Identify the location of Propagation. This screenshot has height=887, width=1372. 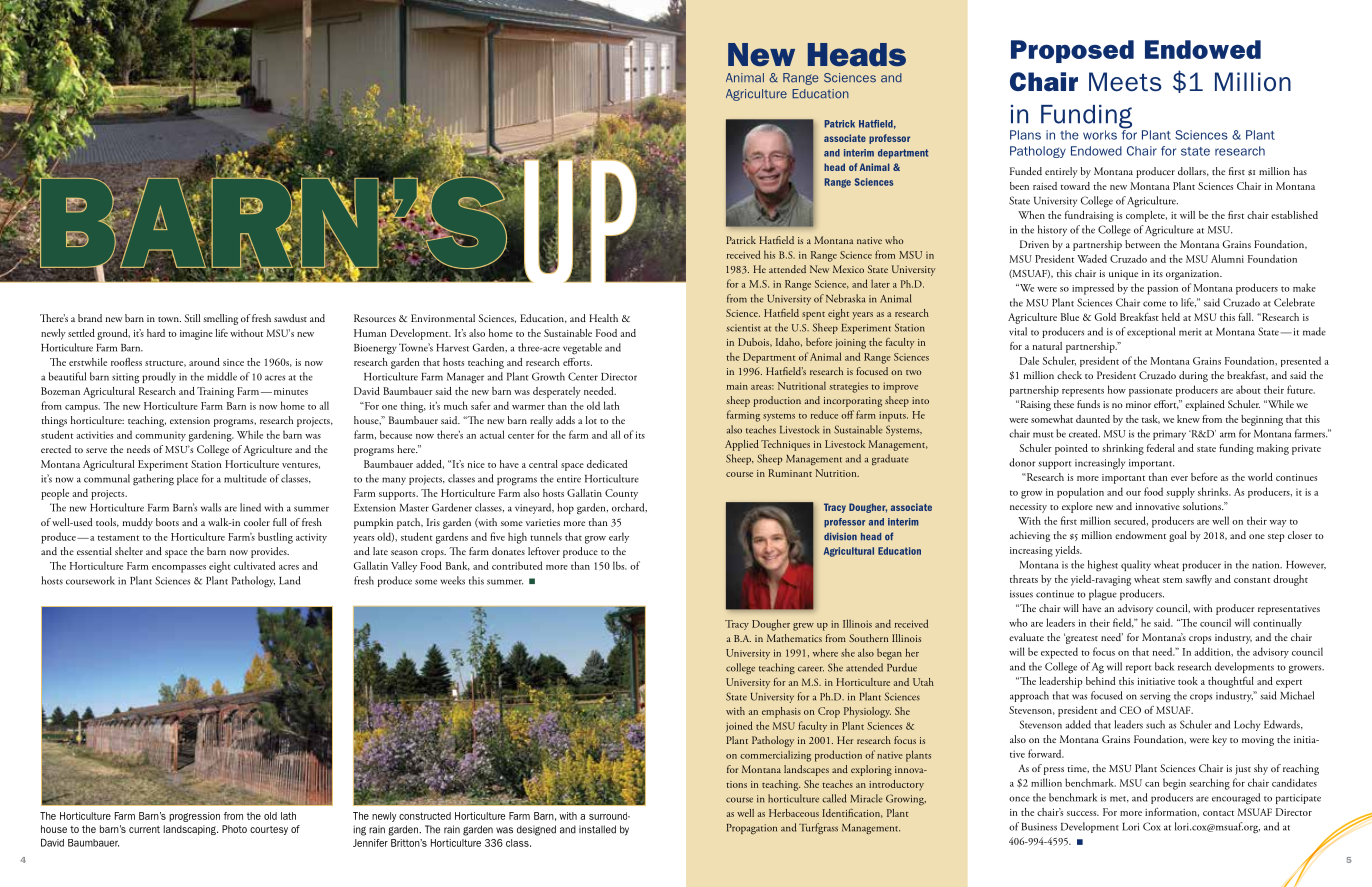
(752, 829).
